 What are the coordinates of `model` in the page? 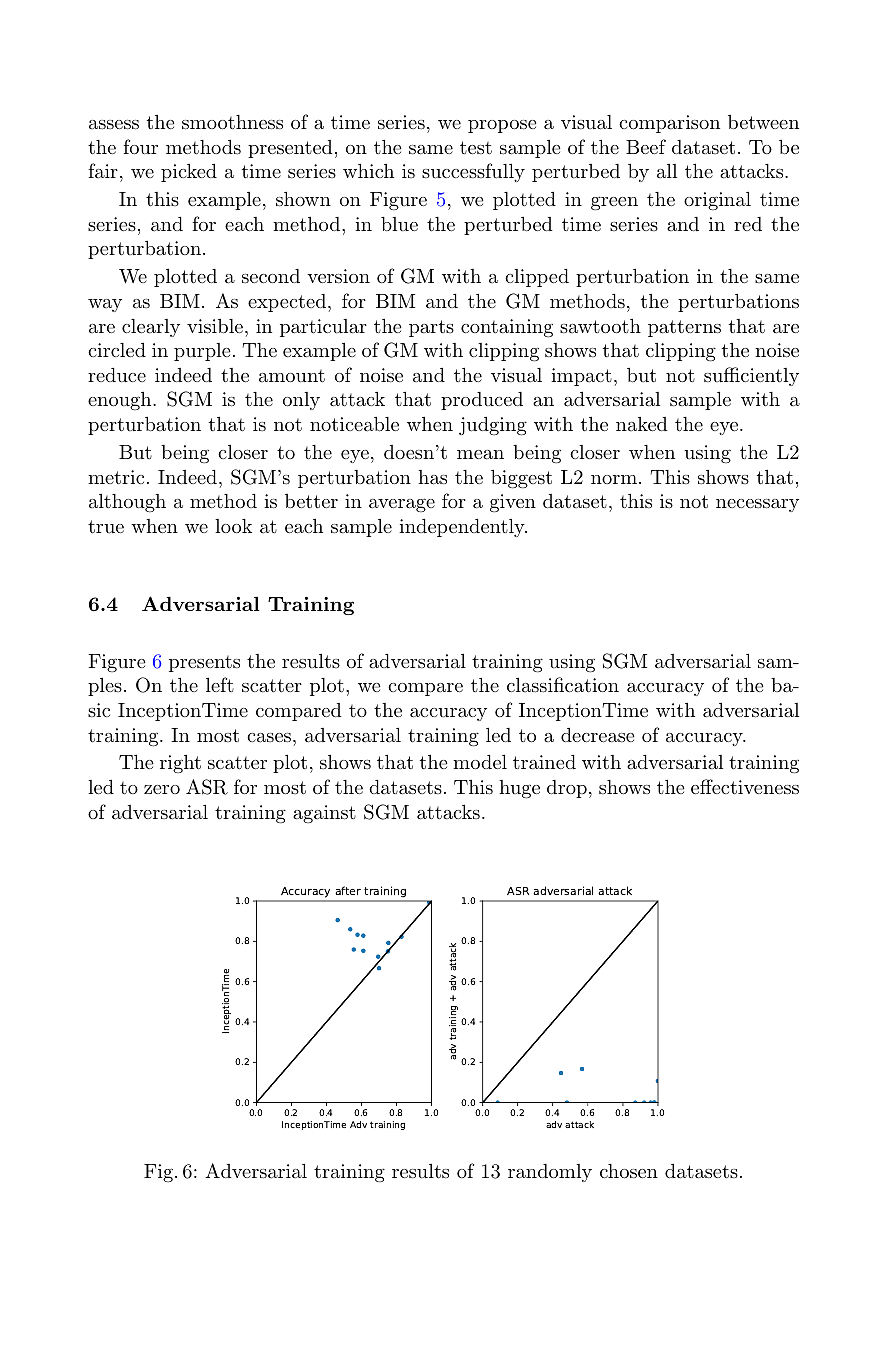 It's located at (480, 761).
